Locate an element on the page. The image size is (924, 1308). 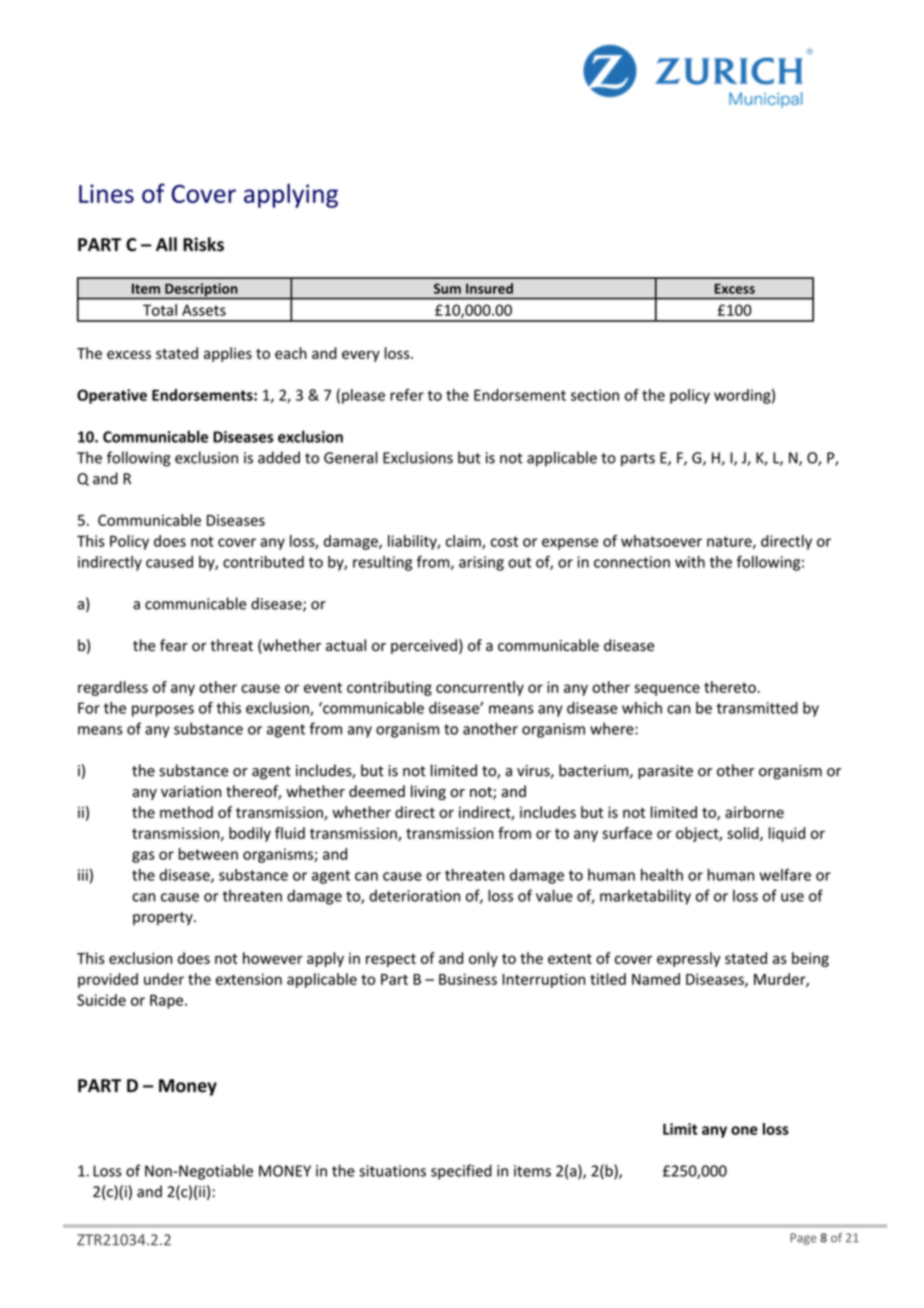
Sum is located at coordinates (447, 288).
